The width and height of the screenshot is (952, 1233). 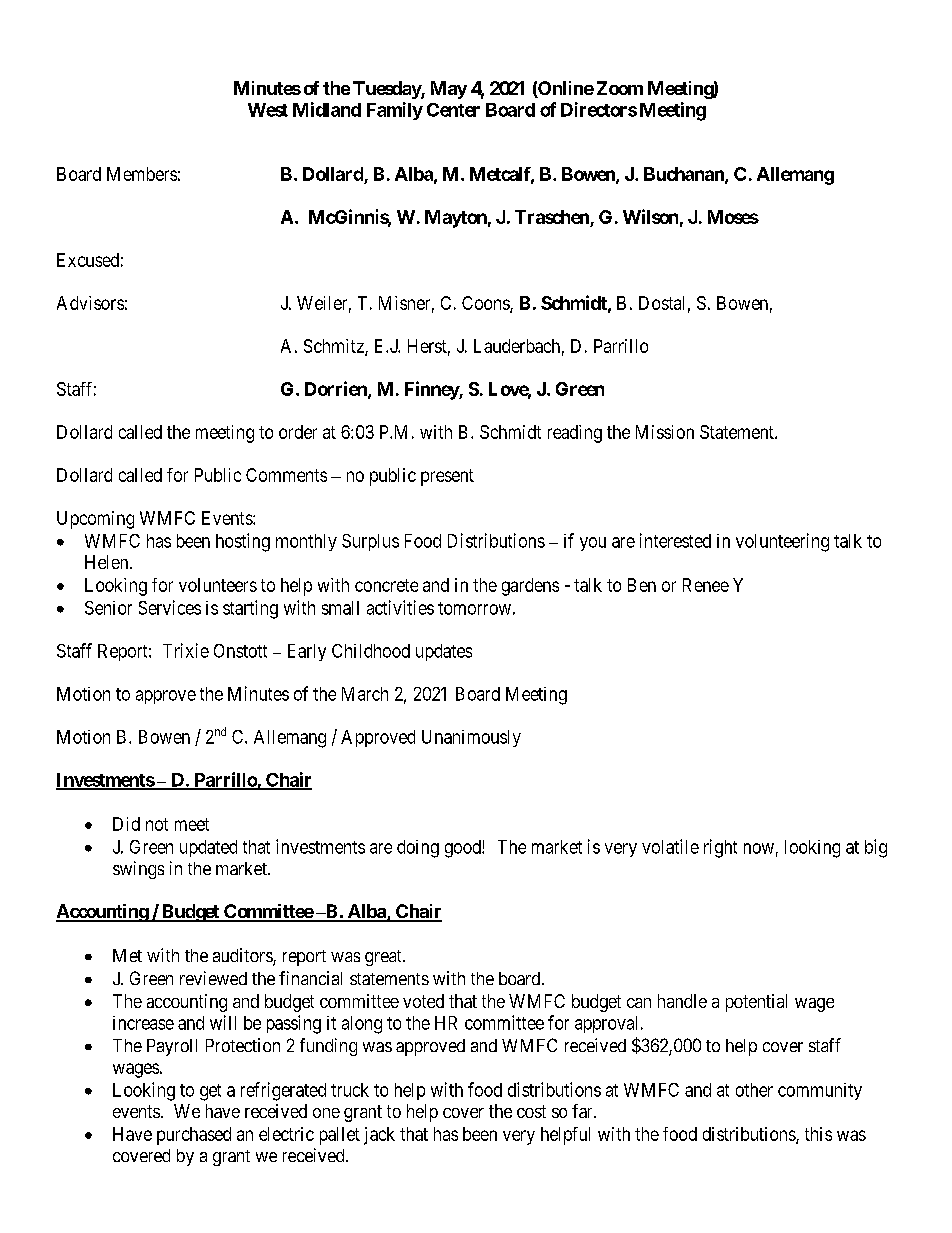 I want to click on tomorrow, so click(x=474, y=608).
